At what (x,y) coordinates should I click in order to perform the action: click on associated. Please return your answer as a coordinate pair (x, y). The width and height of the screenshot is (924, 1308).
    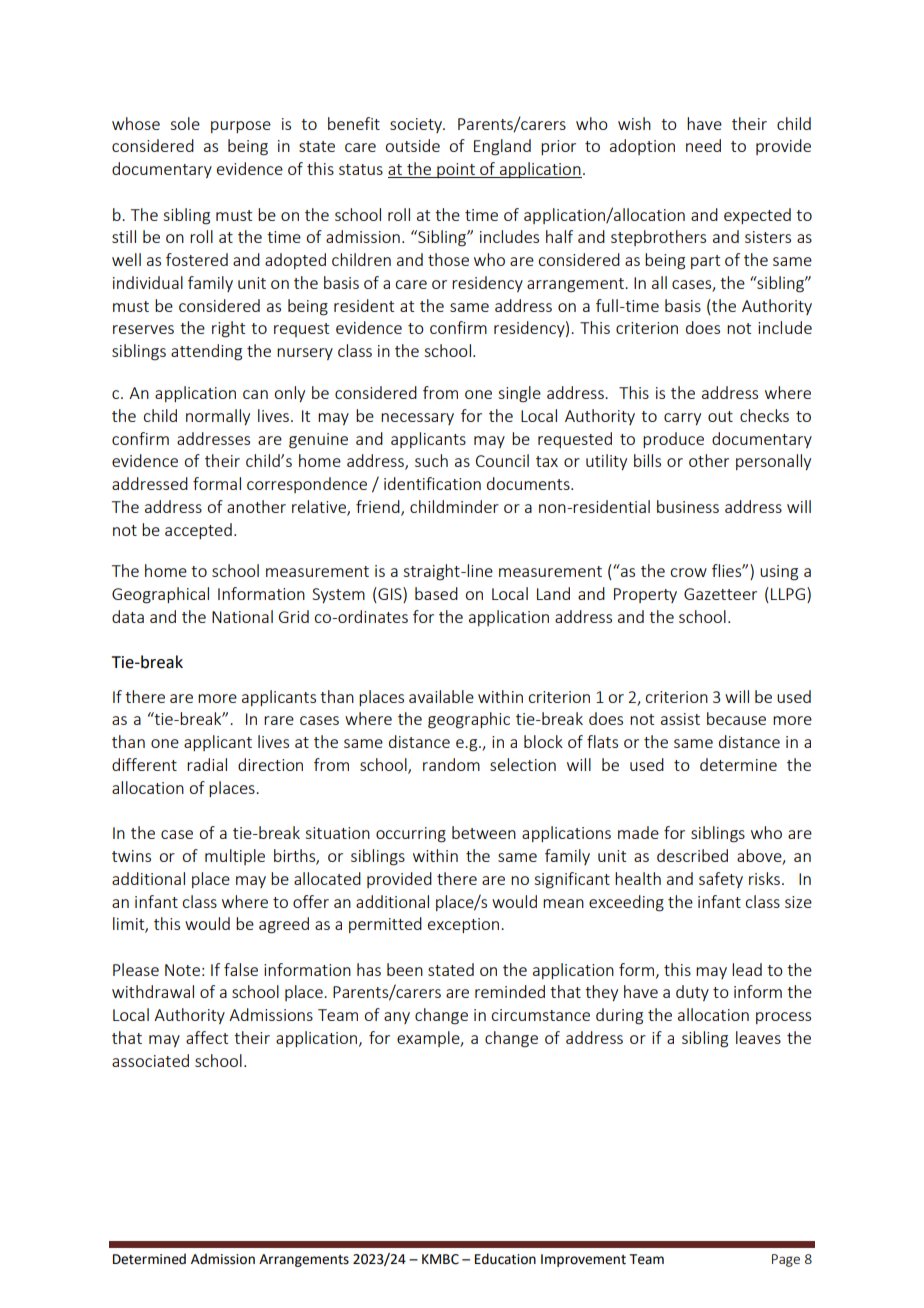
    Looking at the image, I should click on (150, 1060).
